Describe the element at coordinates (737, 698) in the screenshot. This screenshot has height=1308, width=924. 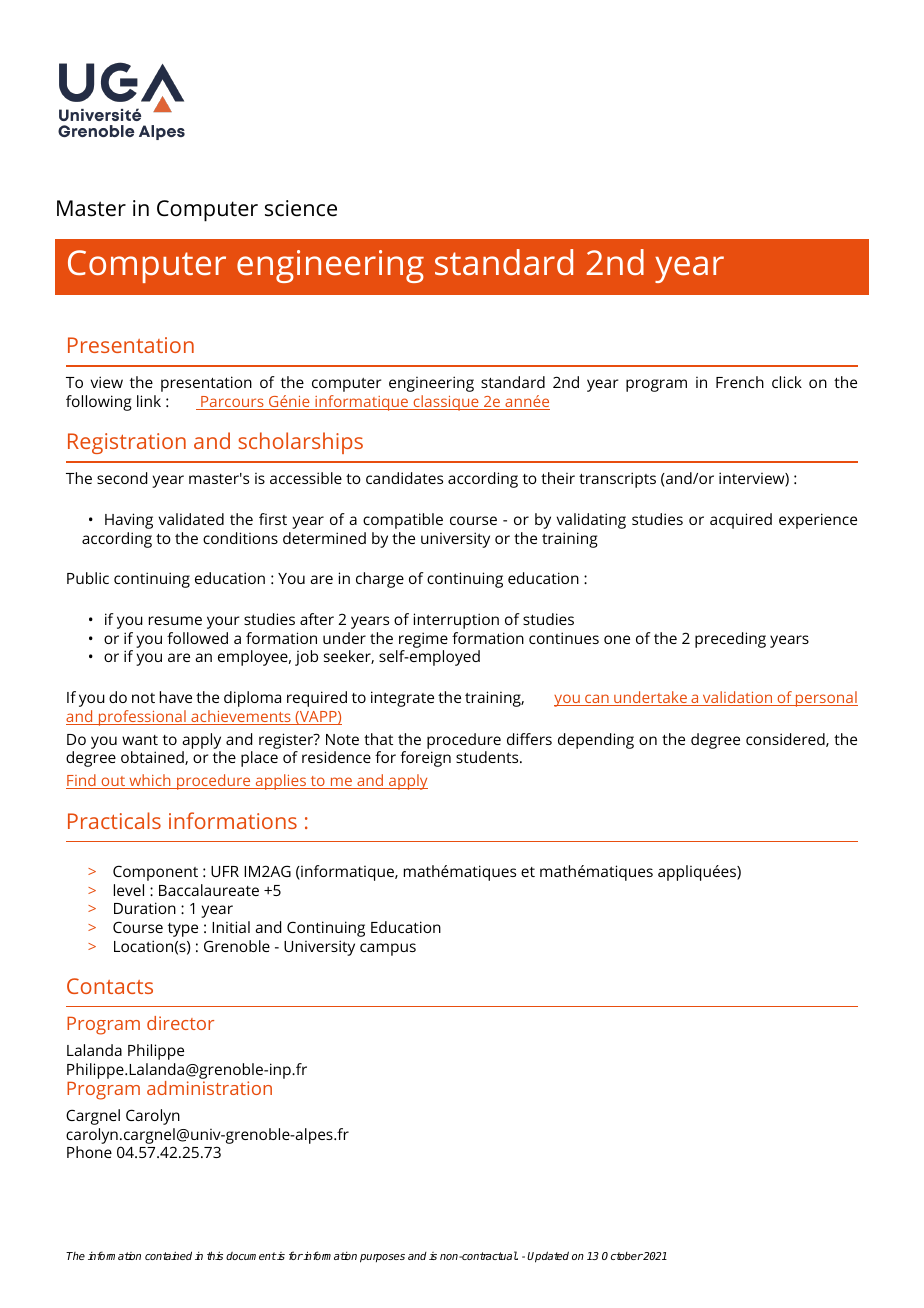
I see `validation` at that location.
